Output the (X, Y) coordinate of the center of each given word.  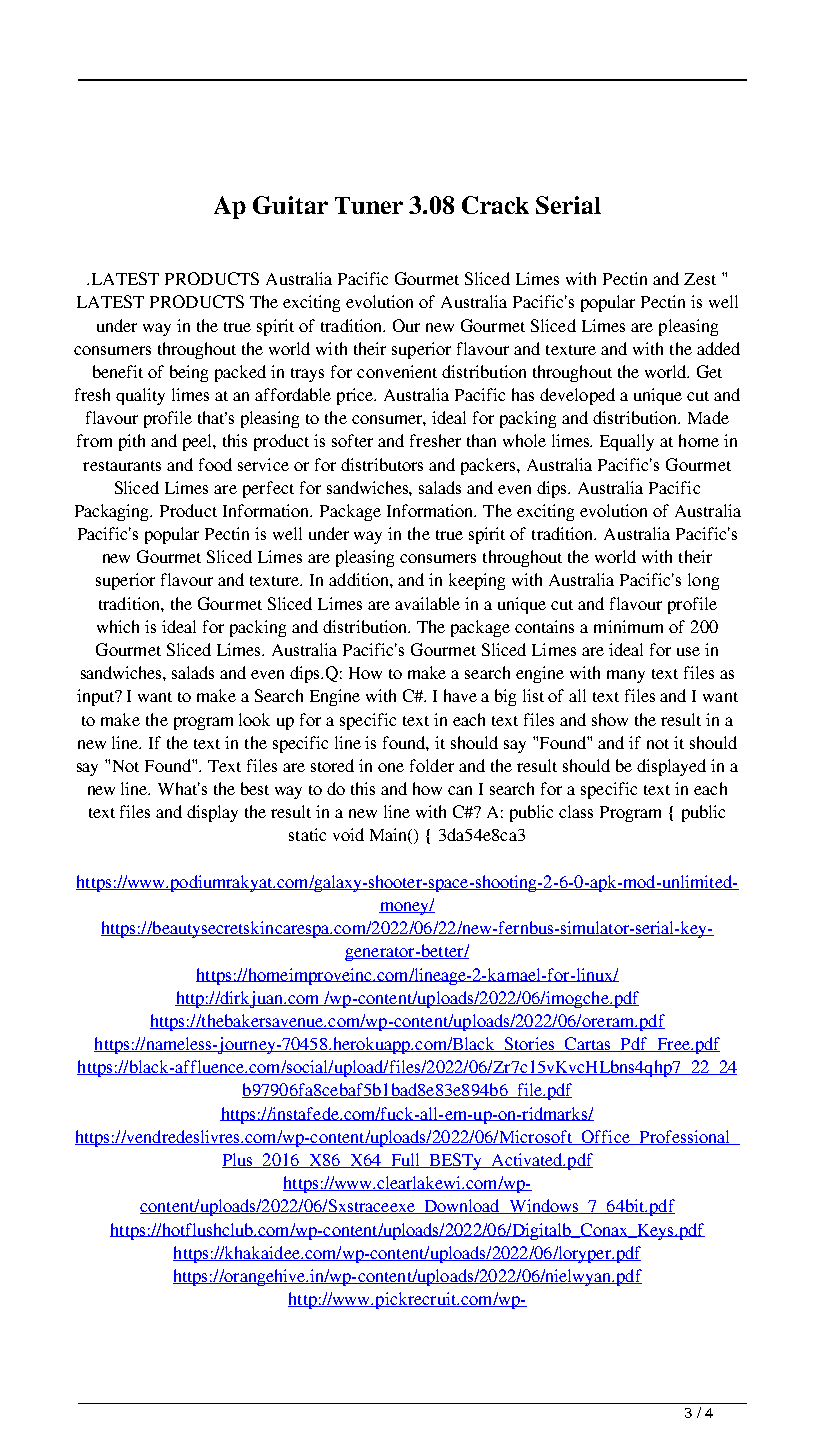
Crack (495, 205)
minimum (628, 626)
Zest (700, 279)
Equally (627, 442)
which (118, 626)
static (307, 834)
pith (132, 442)
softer (352, 440)
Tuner (369, 205)
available (427, 603)
